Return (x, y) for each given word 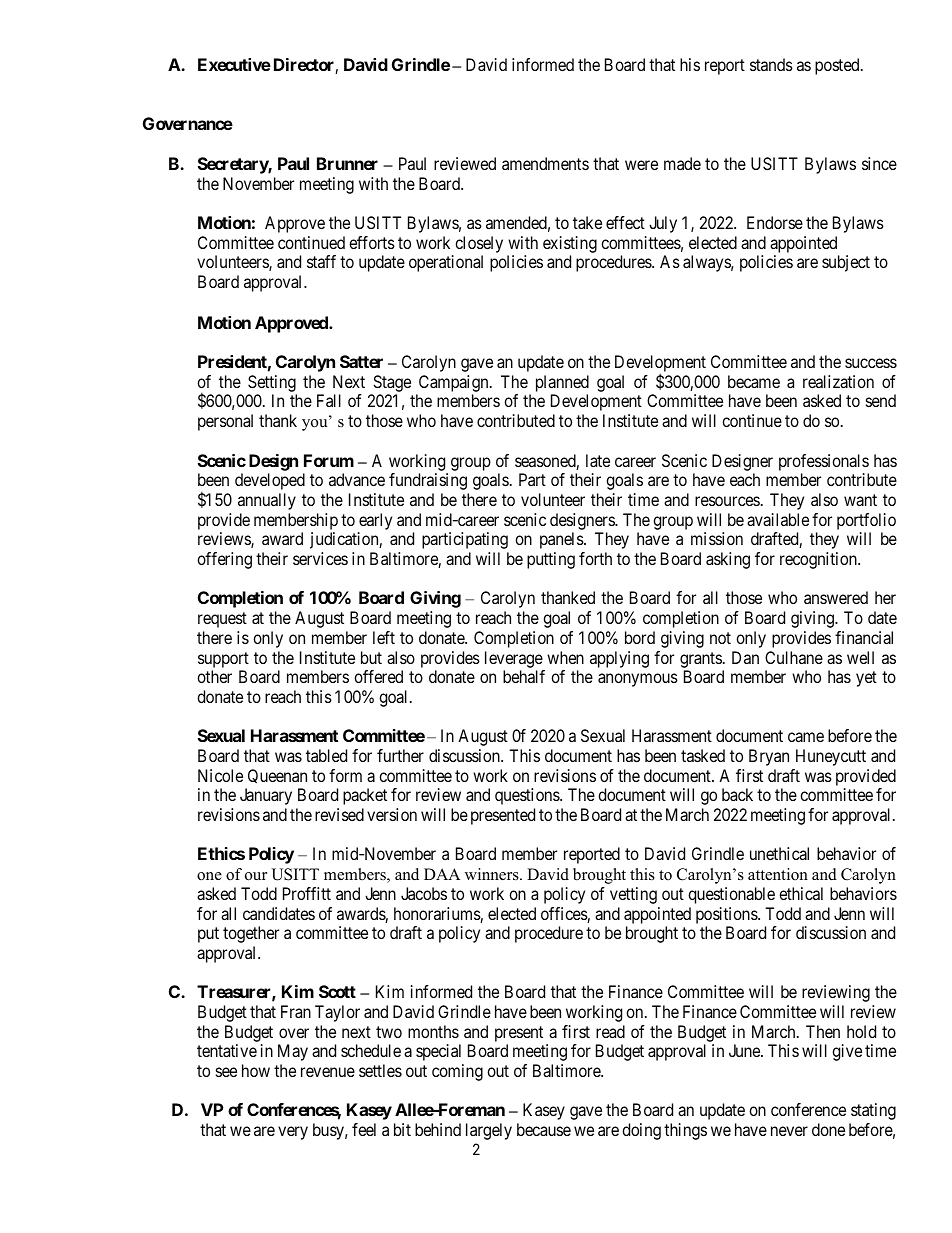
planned (562, 383)
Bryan (769, 757)
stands (771, 64)
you (316, 425)
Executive (234, 64)
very (293, 1133)
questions (528, 796)
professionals (824, 462)
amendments (545, 163)
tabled (326, 755)
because (544, 1129)
